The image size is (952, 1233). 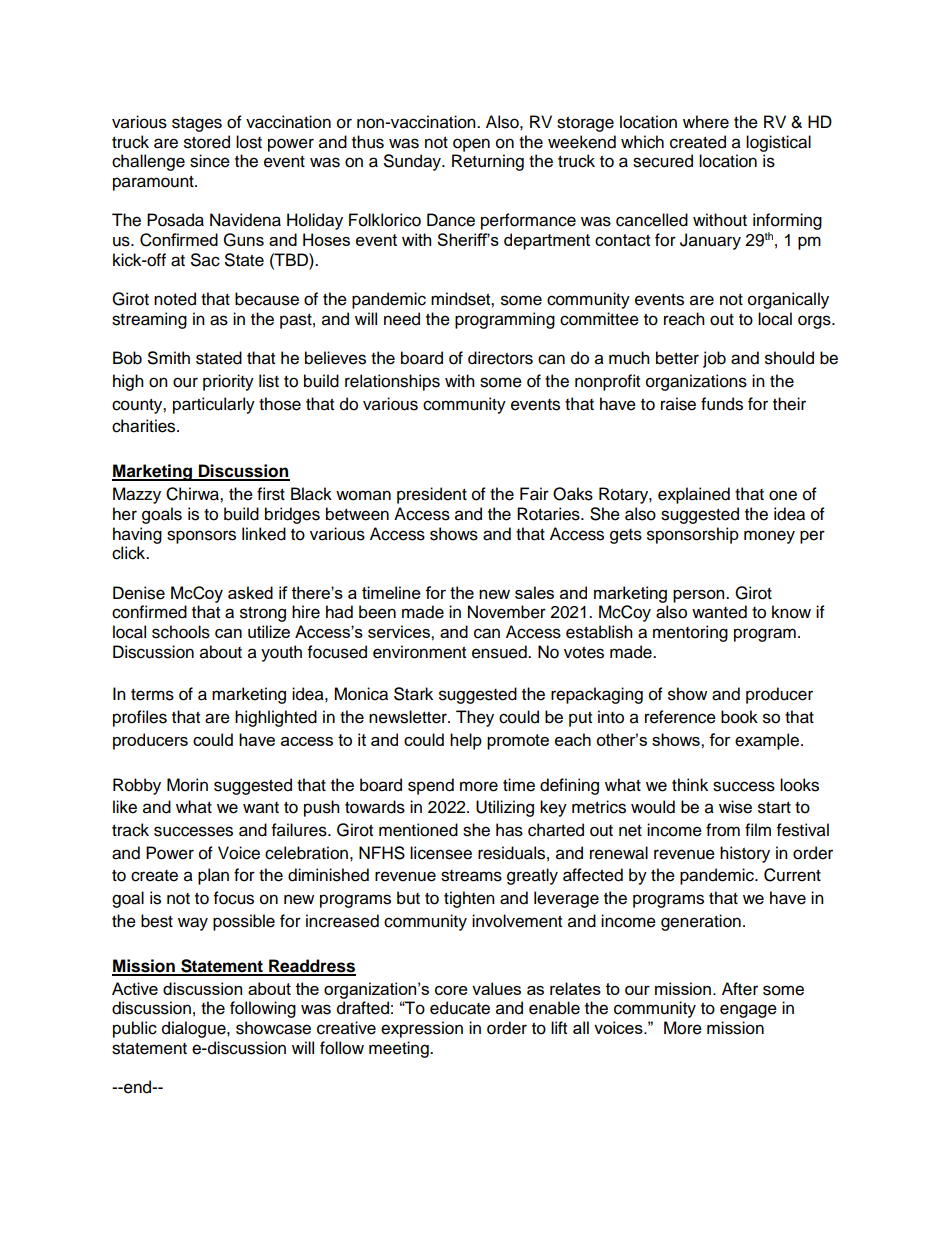 What do you see at coordinates (432, 495) in the screenshot?
I see `president` at bounding box center [432, 495].
